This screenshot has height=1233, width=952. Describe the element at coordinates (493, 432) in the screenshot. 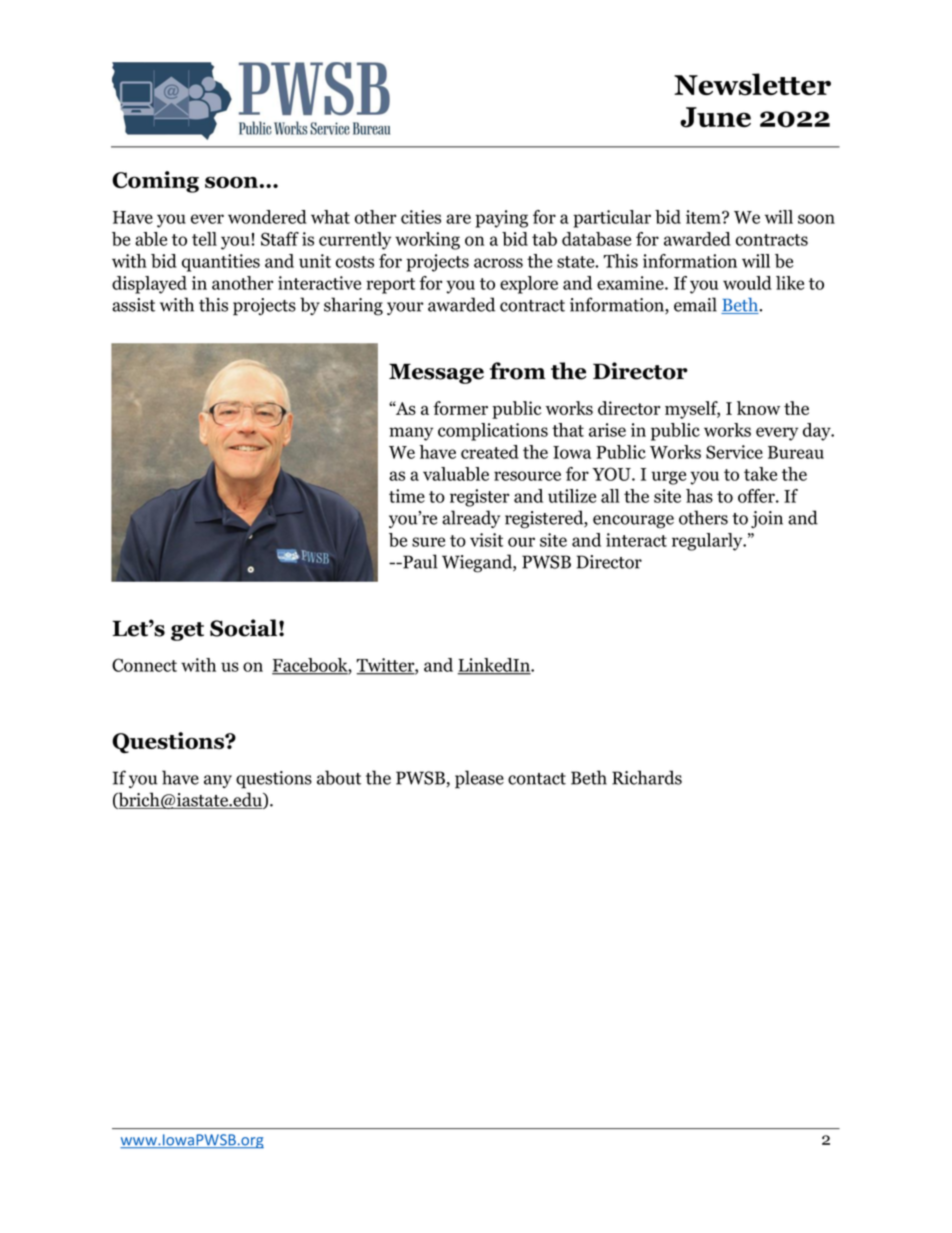

I see `complications` at that location.
